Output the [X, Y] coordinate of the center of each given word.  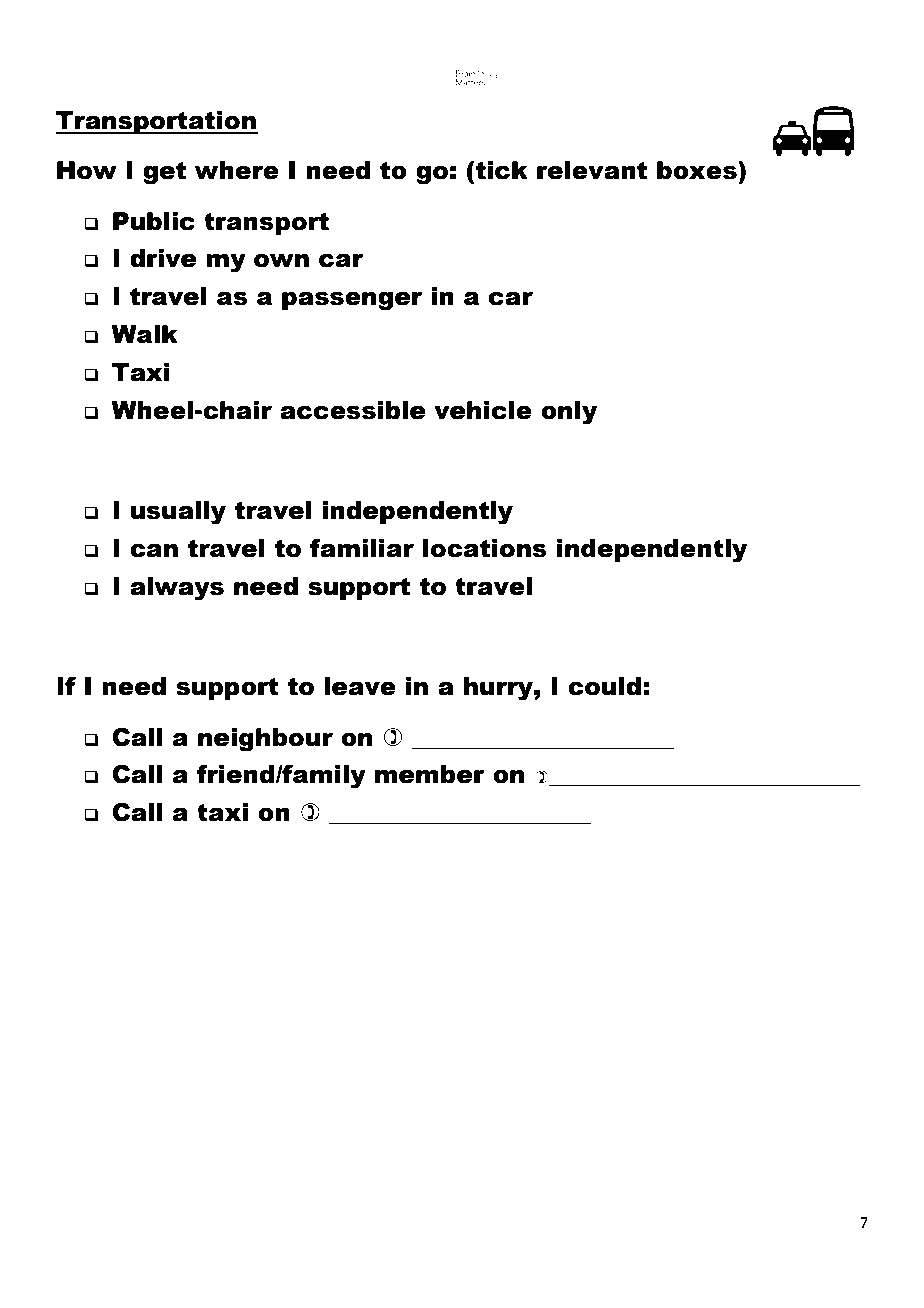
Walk [144, 334]
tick [502, 170]
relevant [592, 170]
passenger [352, 301]
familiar [362, 548]
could [604, 686]
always [177, 589]
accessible [352, 410]
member [430, 774]
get [164, 173]
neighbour [265, 740]
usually [178, 513]
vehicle [483, 410]
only [569, 413]
